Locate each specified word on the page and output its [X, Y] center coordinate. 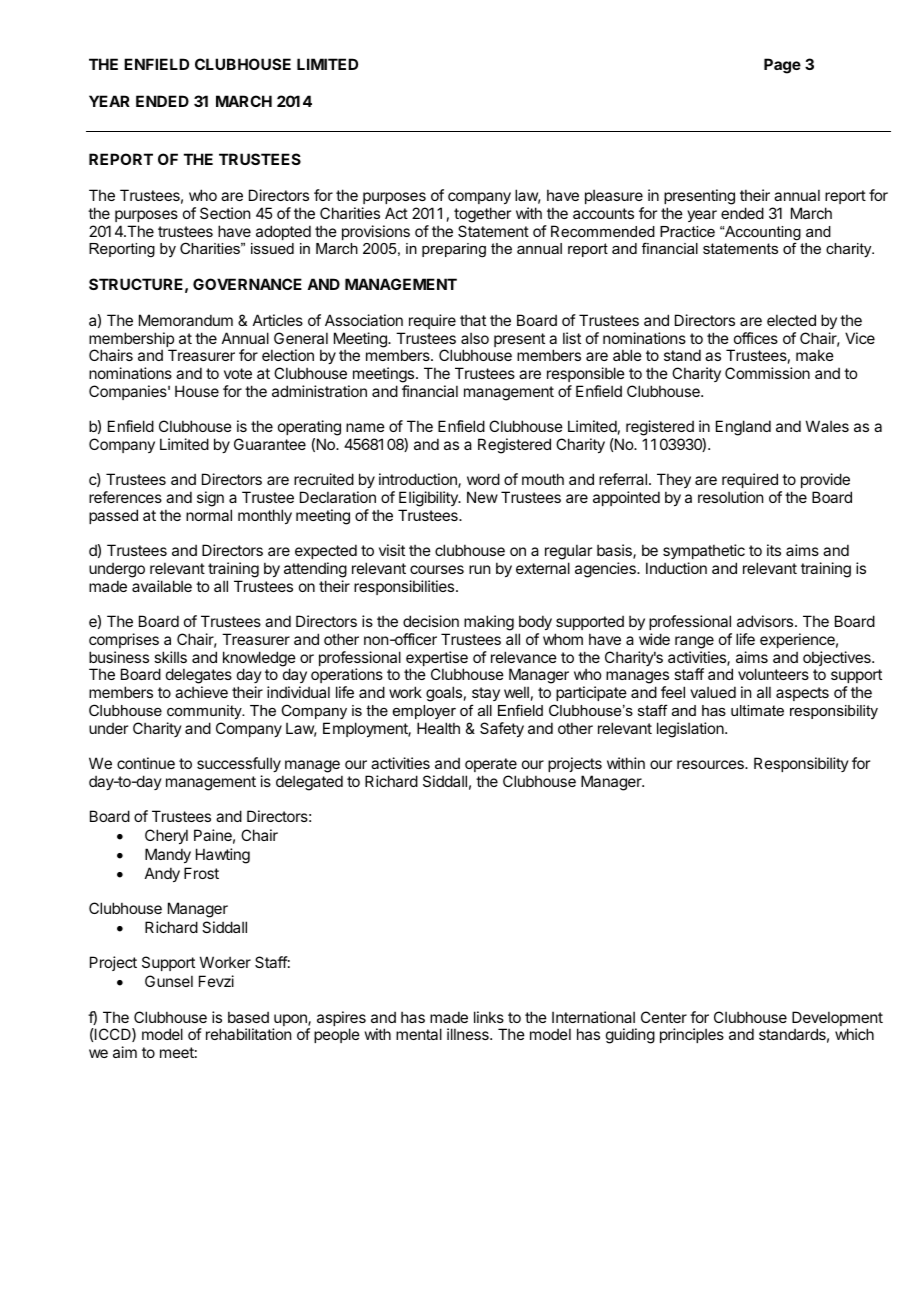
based [248, 1017]
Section [225, 213]
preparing [454, 250]
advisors [766, 621]
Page [782, 66]
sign [210, 499]
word [483, 479]
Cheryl [166, 836]
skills [170, 657]
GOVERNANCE [247, 284]
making [489, 623]
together [482, 215]
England [743, 428]
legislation [691, 730]
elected [791, 320]
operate [491, 765]
